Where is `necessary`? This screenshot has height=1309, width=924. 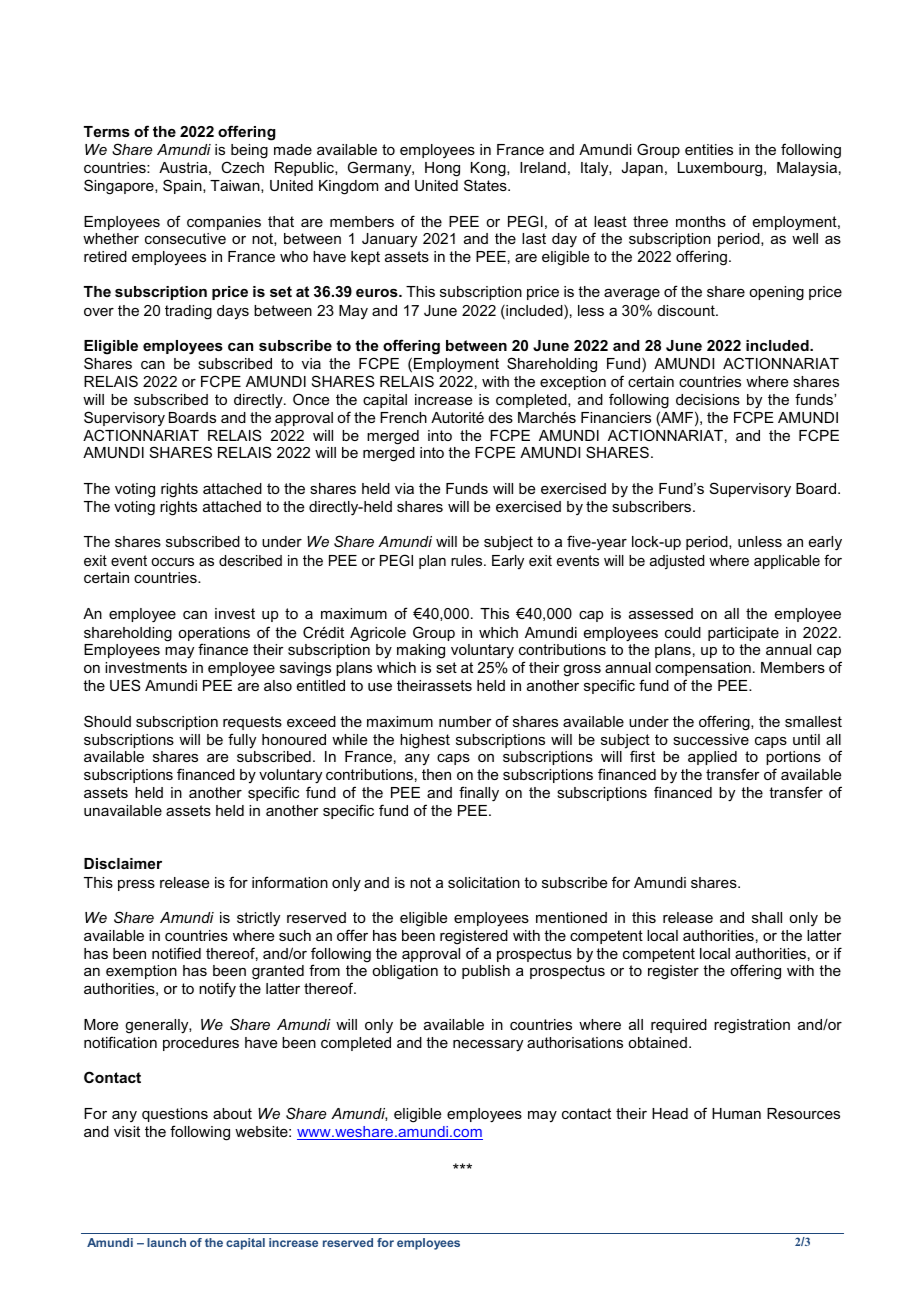 necessary is located at coordinates (488, 1046).
